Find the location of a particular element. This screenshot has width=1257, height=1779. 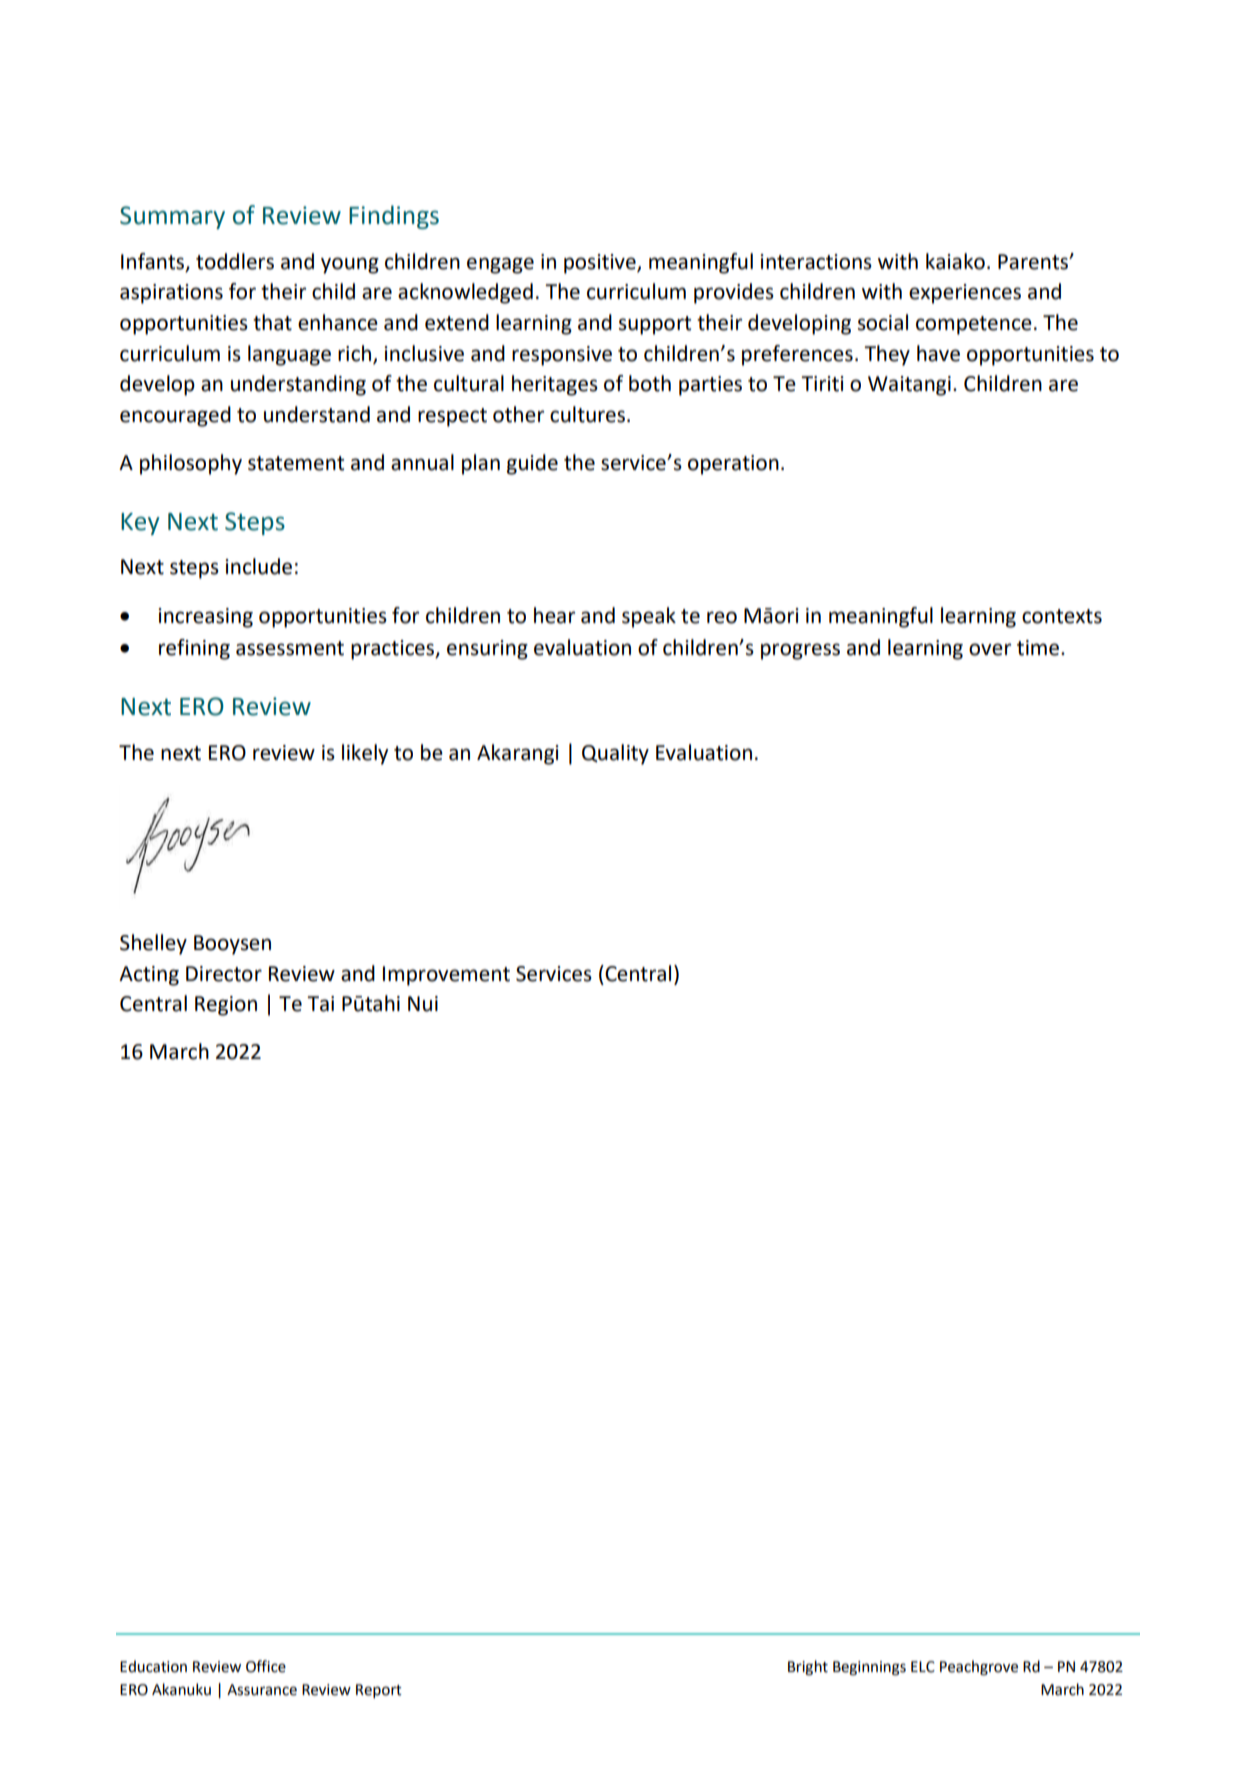

experiences is located at coordinates (965, 294).
